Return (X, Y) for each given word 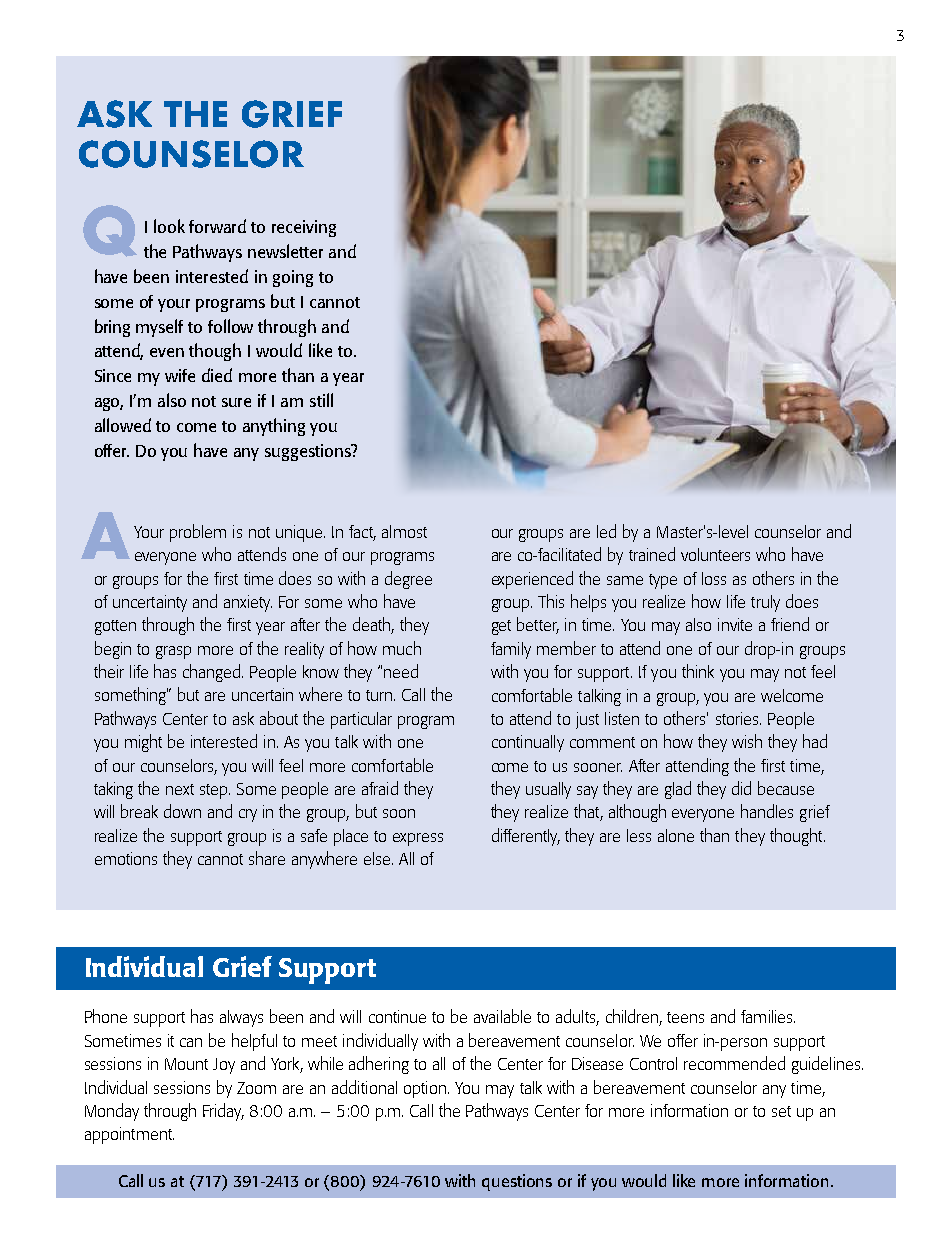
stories (738, 718)
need (401, 671)
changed (213, 673)
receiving (304, 228)
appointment (129, 1135)
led (606, 531)
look (169, 226)
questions (517, 1182)
